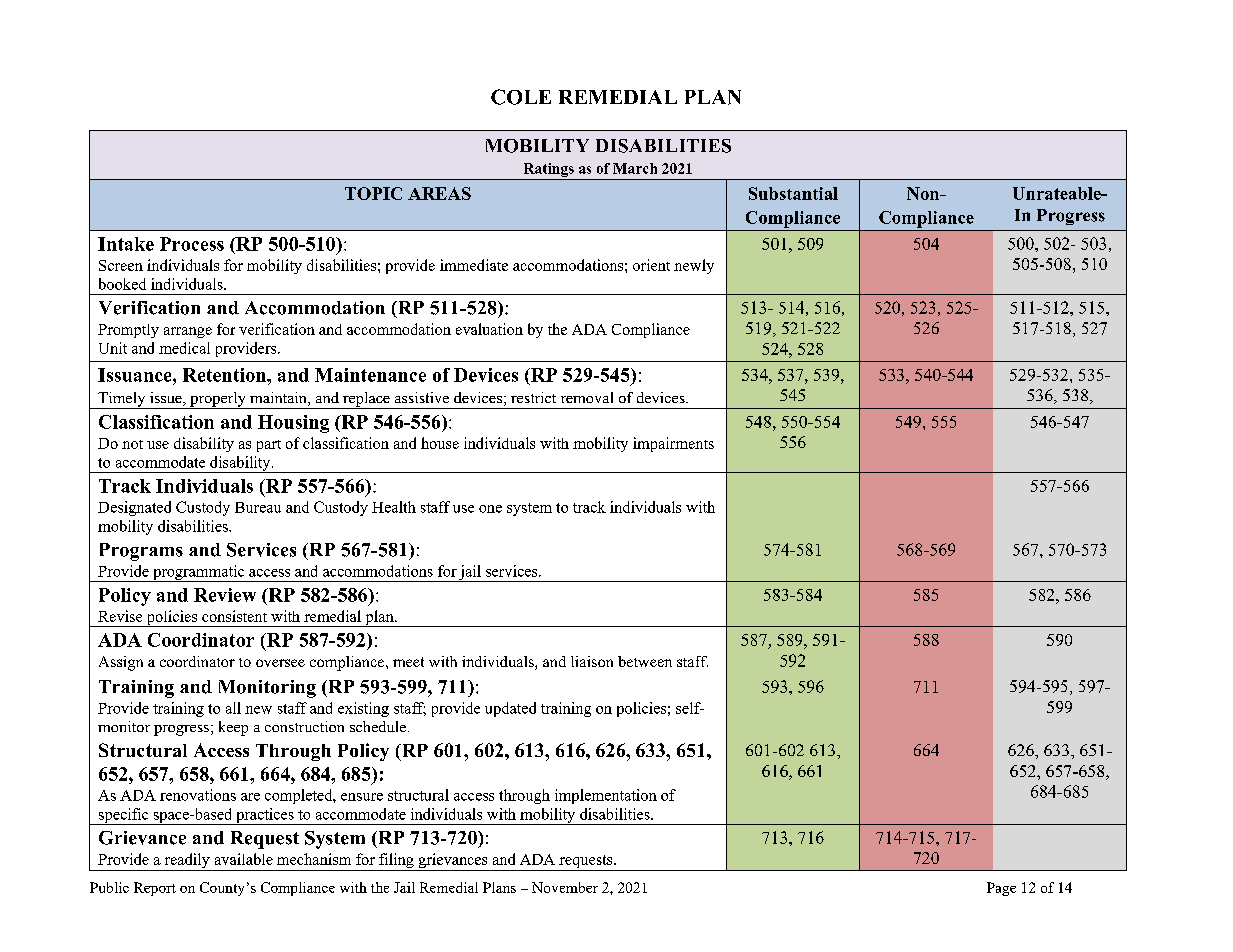  Describe the element at coordinates (258, 507) in the screenshot. I see `Bureau` at that location.
